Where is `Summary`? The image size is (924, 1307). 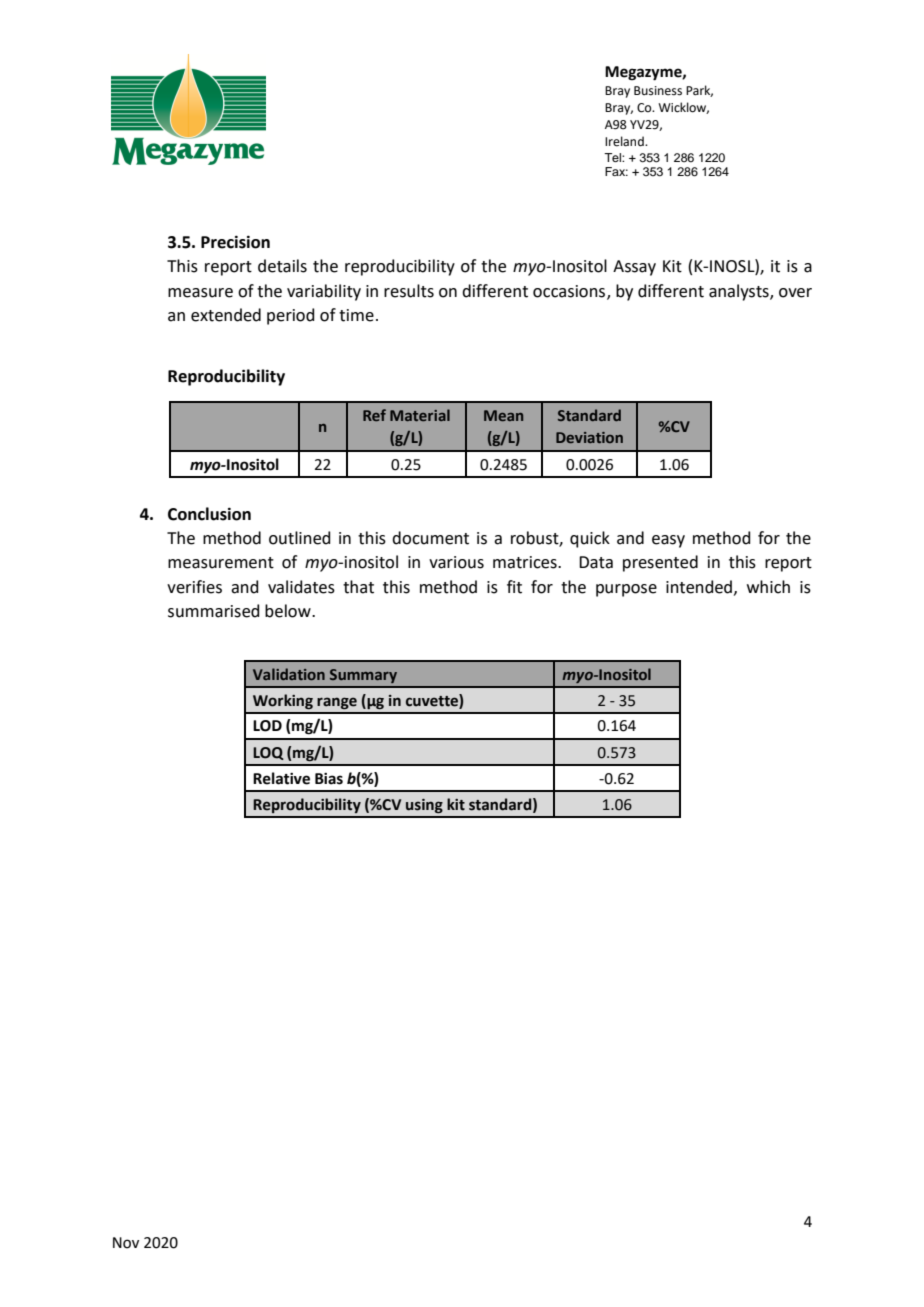 Summary is located at coordinates (363, 676).
